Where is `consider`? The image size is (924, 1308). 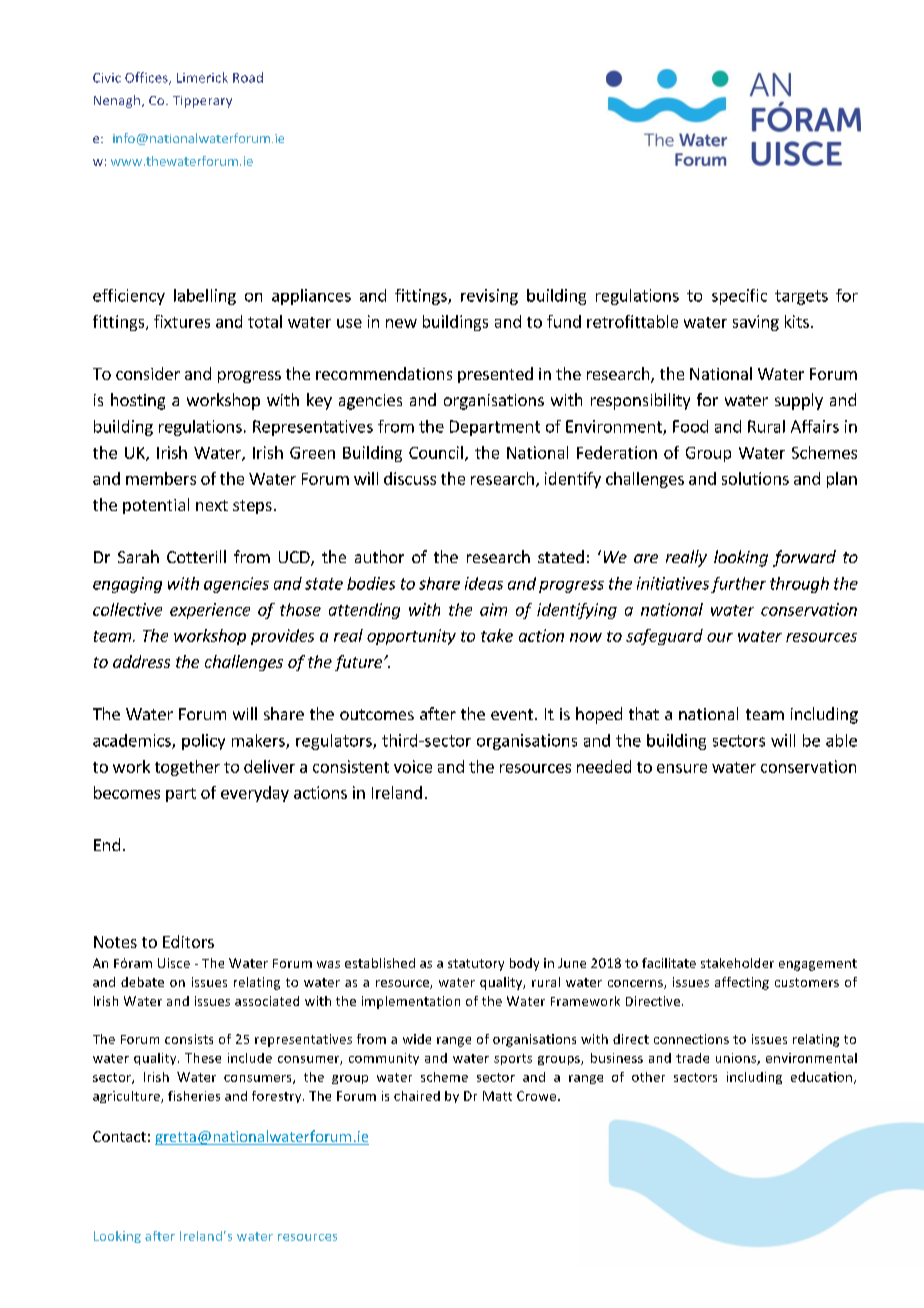 consider is located at coordinates (148, 373).
